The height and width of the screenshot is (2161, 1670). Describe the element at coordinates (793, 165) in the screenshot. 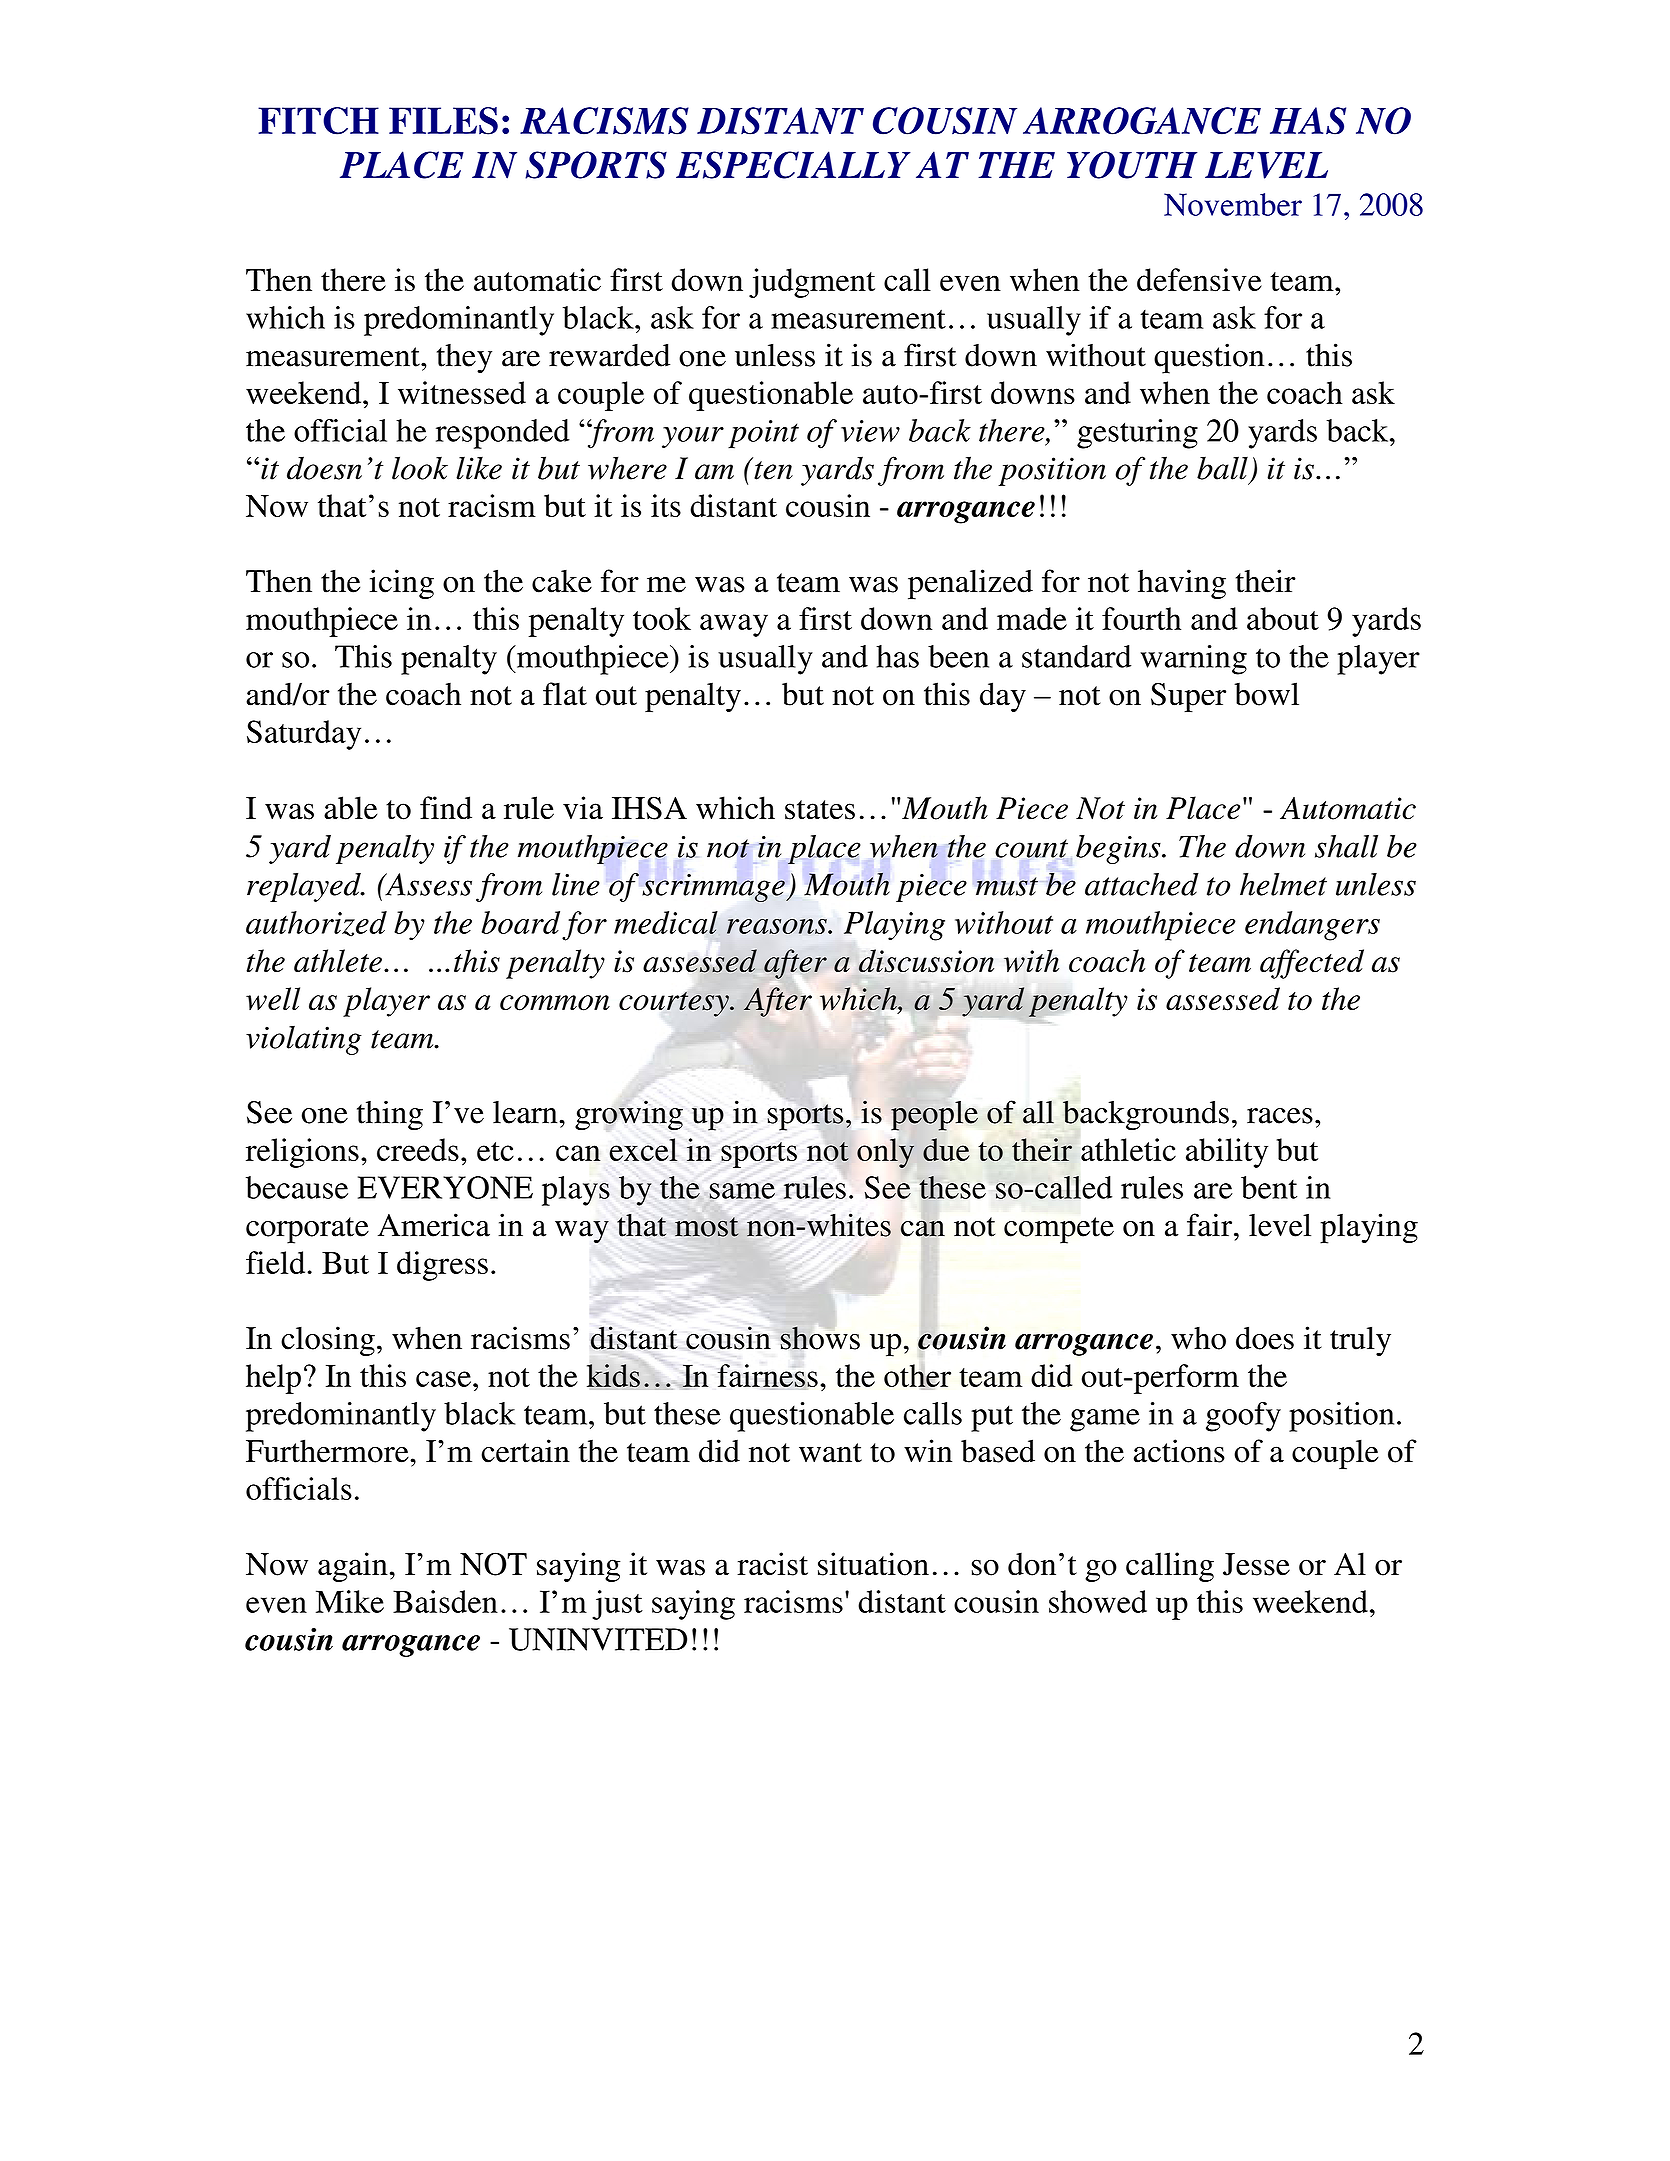

I see `ESPECIALLY` at that location.
